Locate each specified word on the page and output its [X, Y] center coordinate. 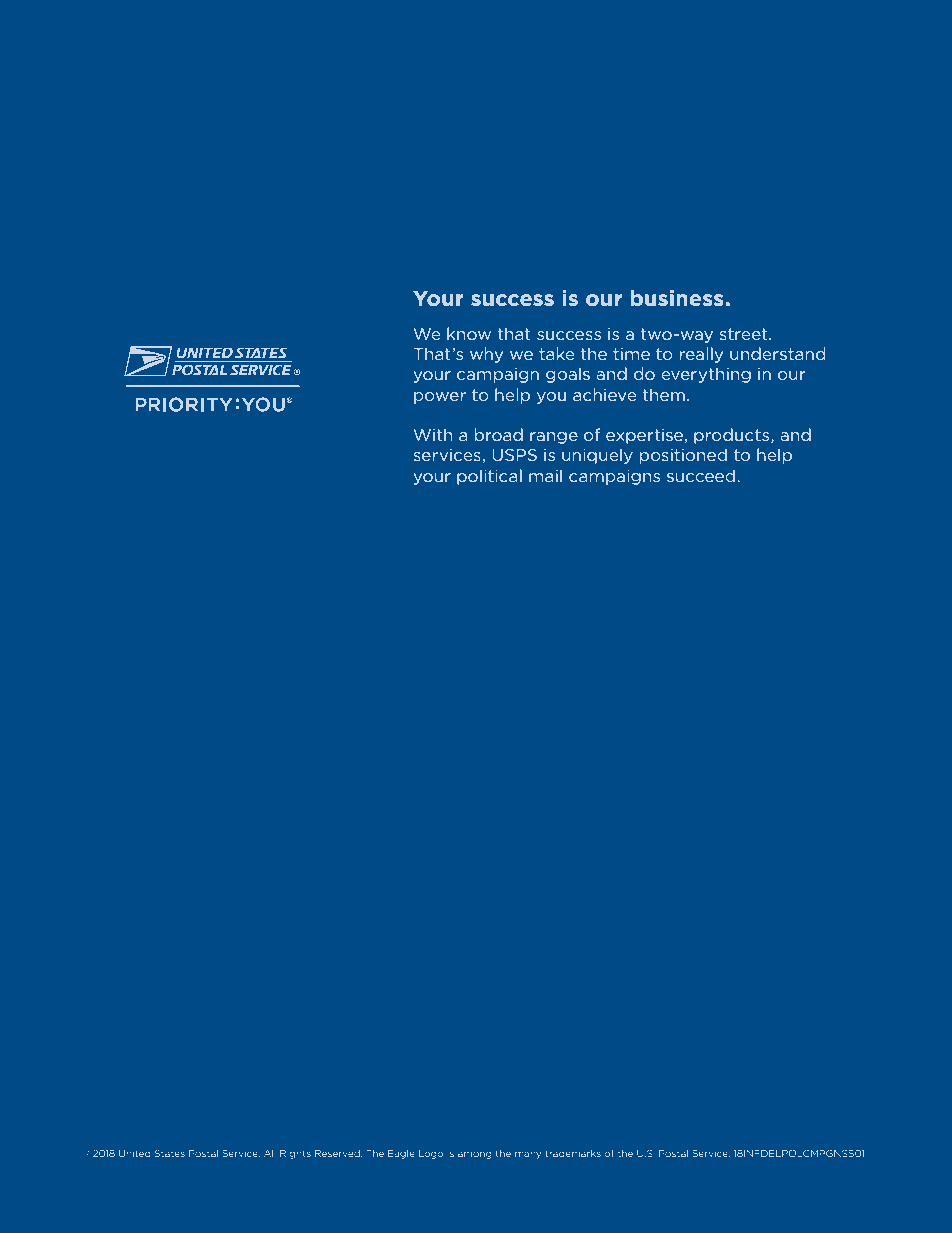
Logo [431, 1154]
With [432, 434]
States [170, 1153]
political [489, 477]
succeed [701, 475]
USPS [514, 455]
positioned [683, 456]
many [528, 1155]
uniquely [597, 456]
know [469, 333]
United [134, 1153]
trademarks [573, 1153]
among [474, 1155]
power [440, 398]
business [678, 298]
